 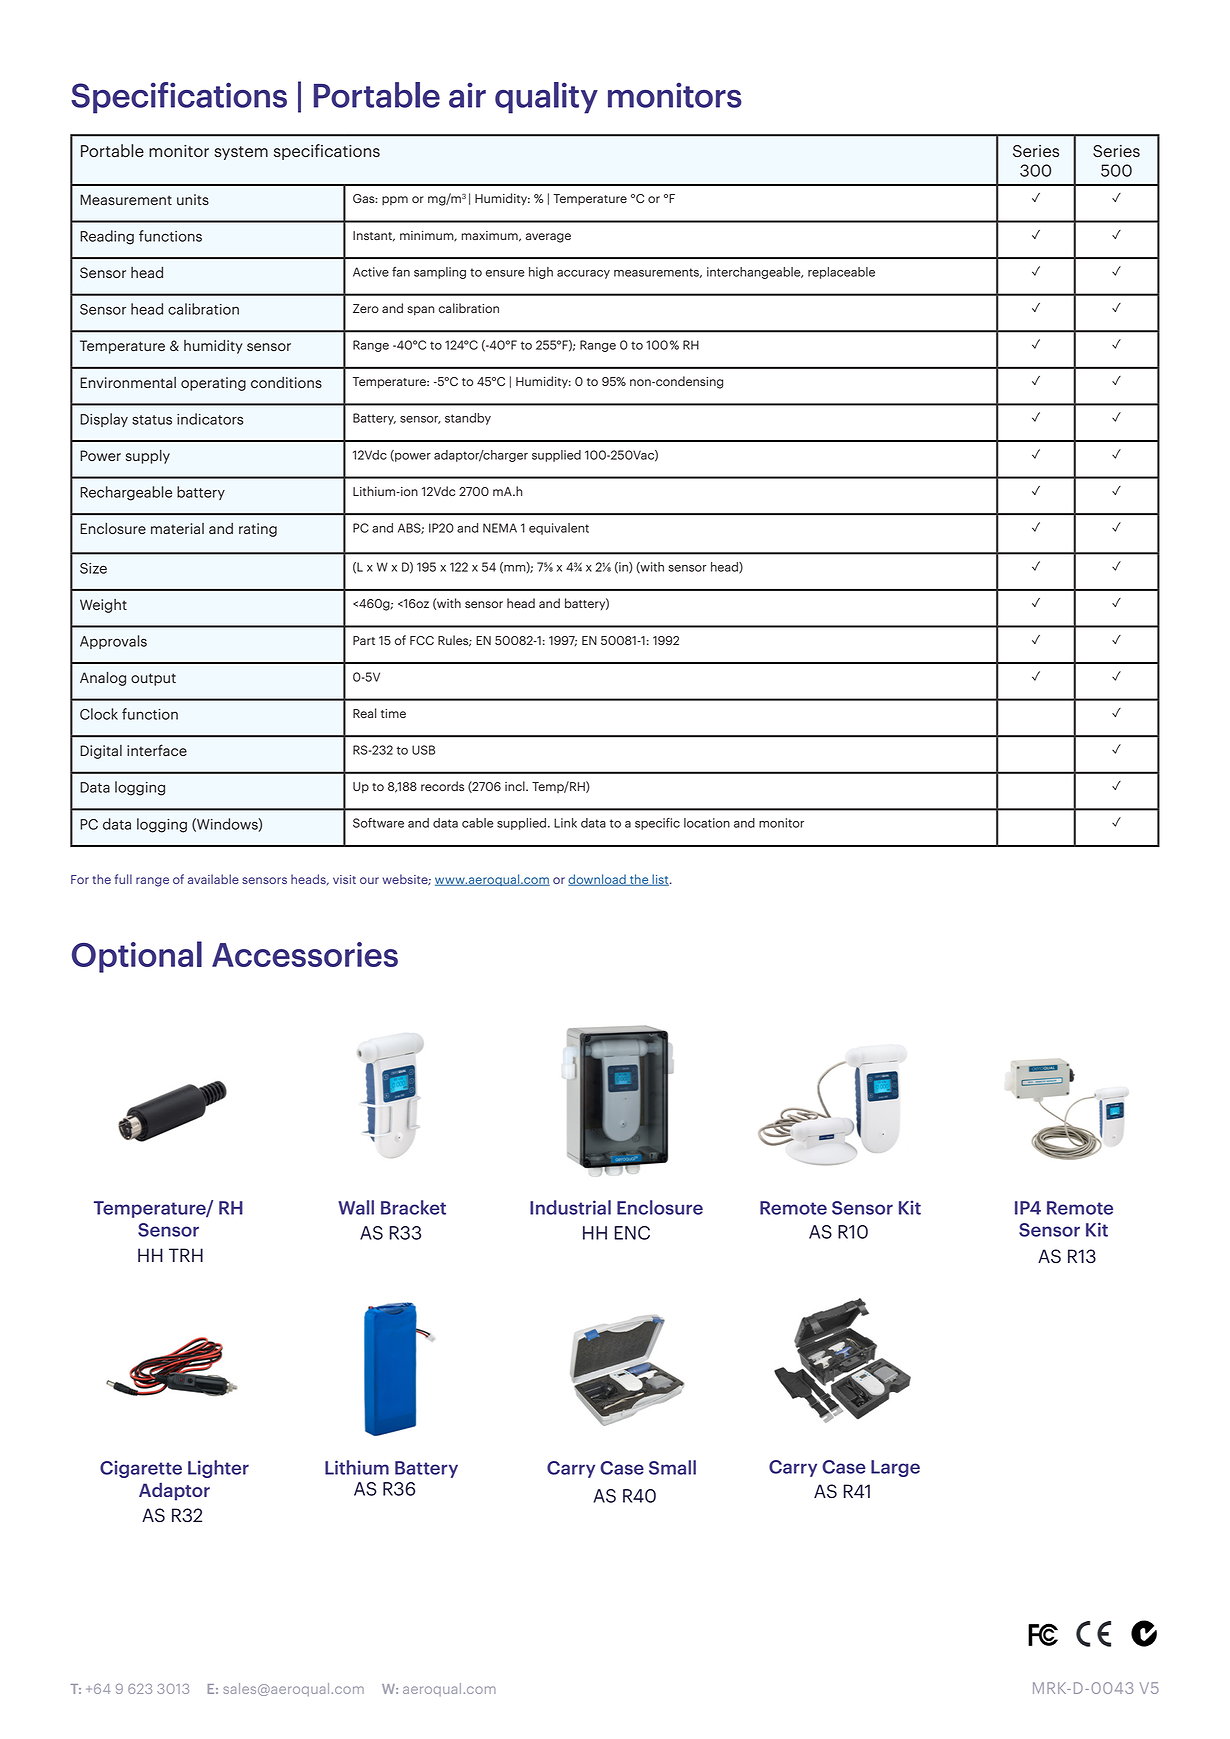 I want to click on system, so click(x=241, y=153).
